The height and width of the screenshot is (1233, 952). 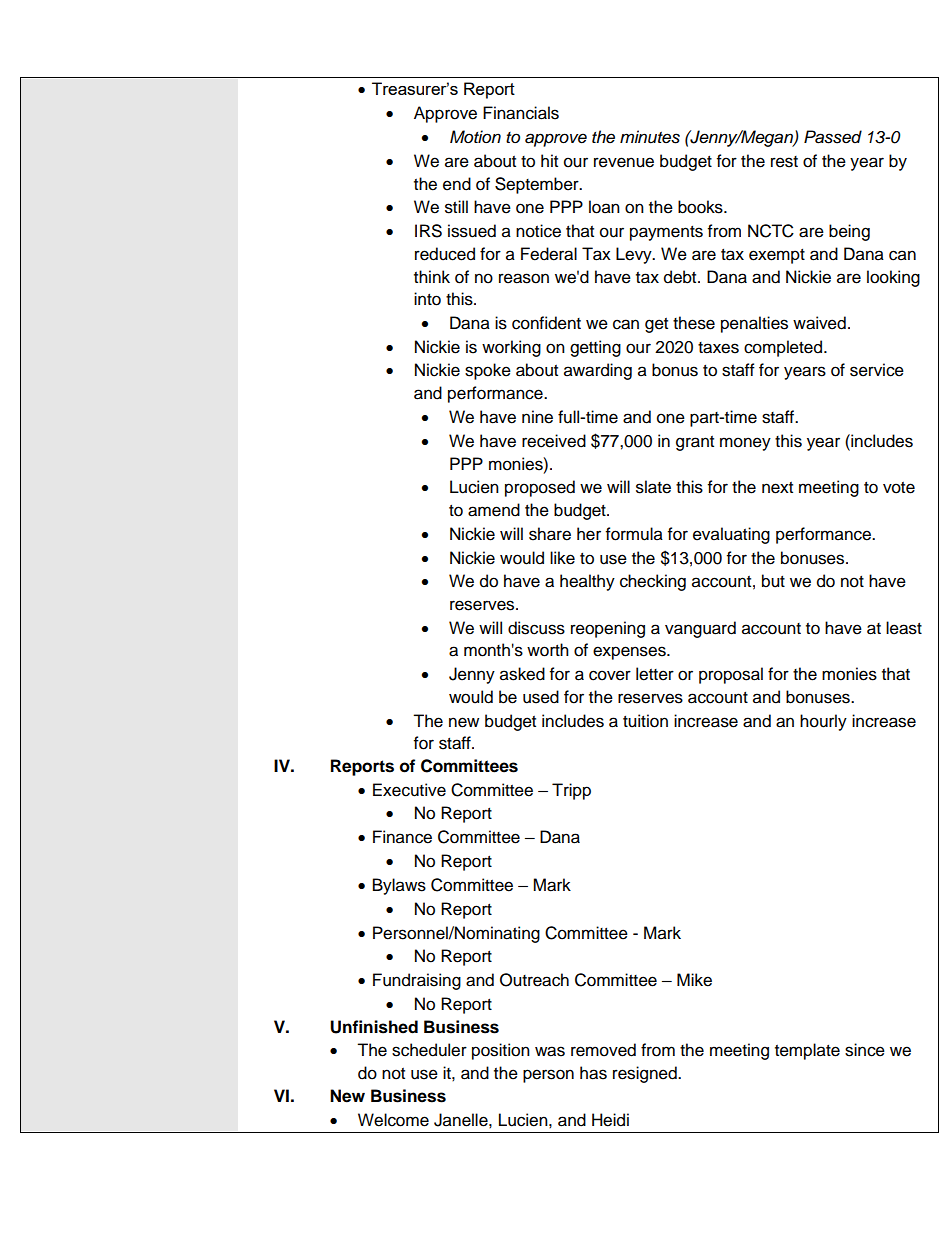 I want to click on reopening, so click(x=608, y=629).
